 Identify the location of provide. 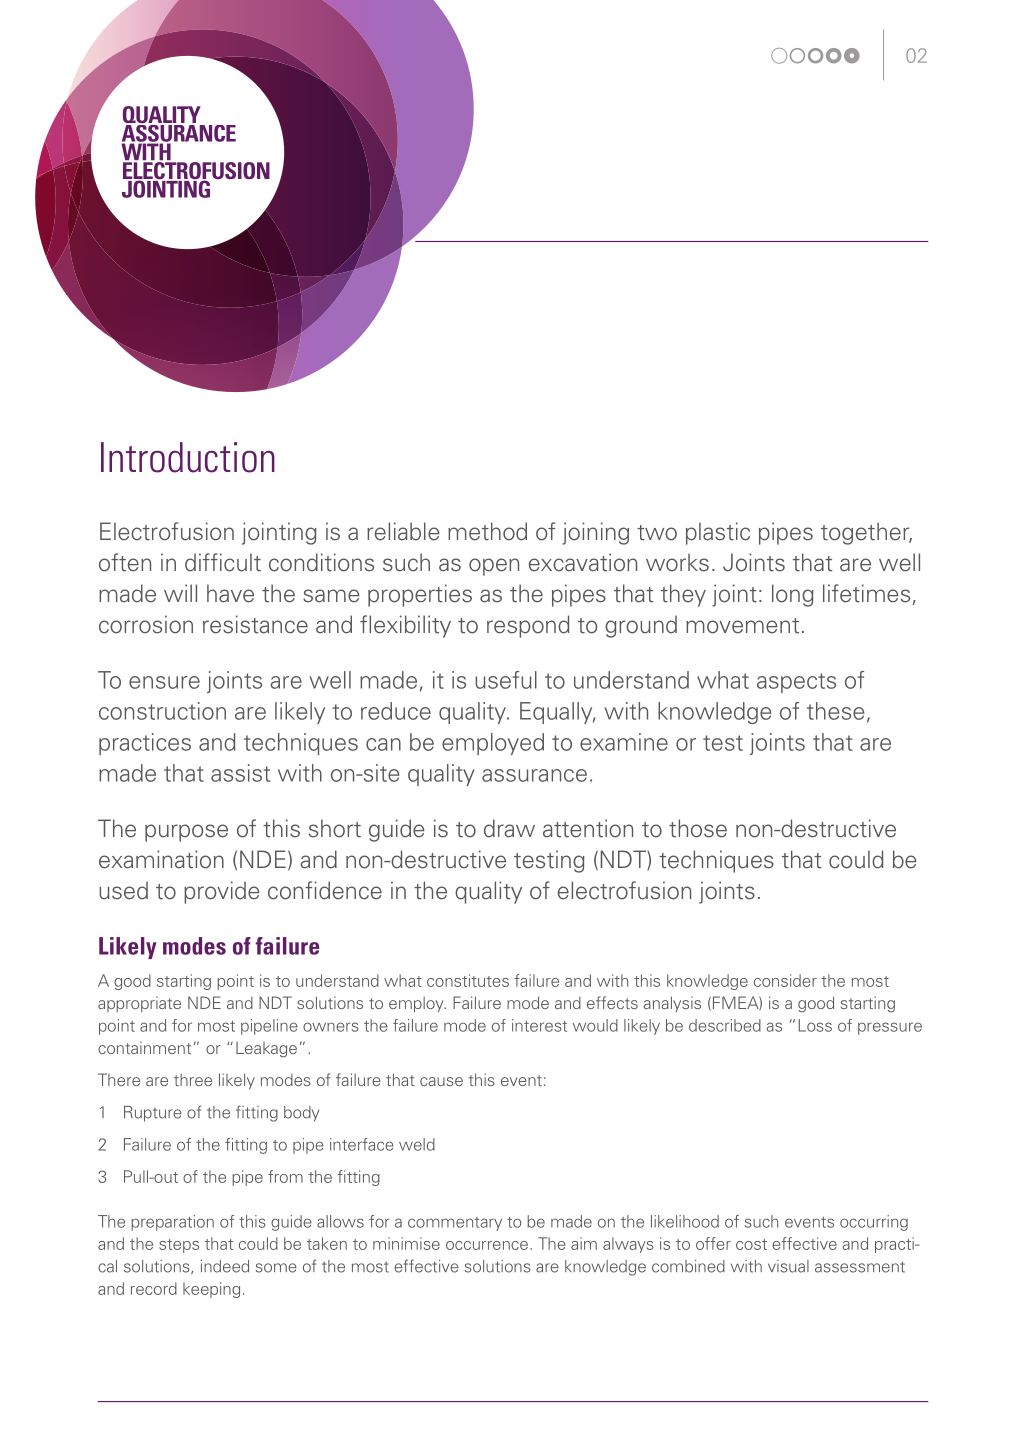
(222, 892).
